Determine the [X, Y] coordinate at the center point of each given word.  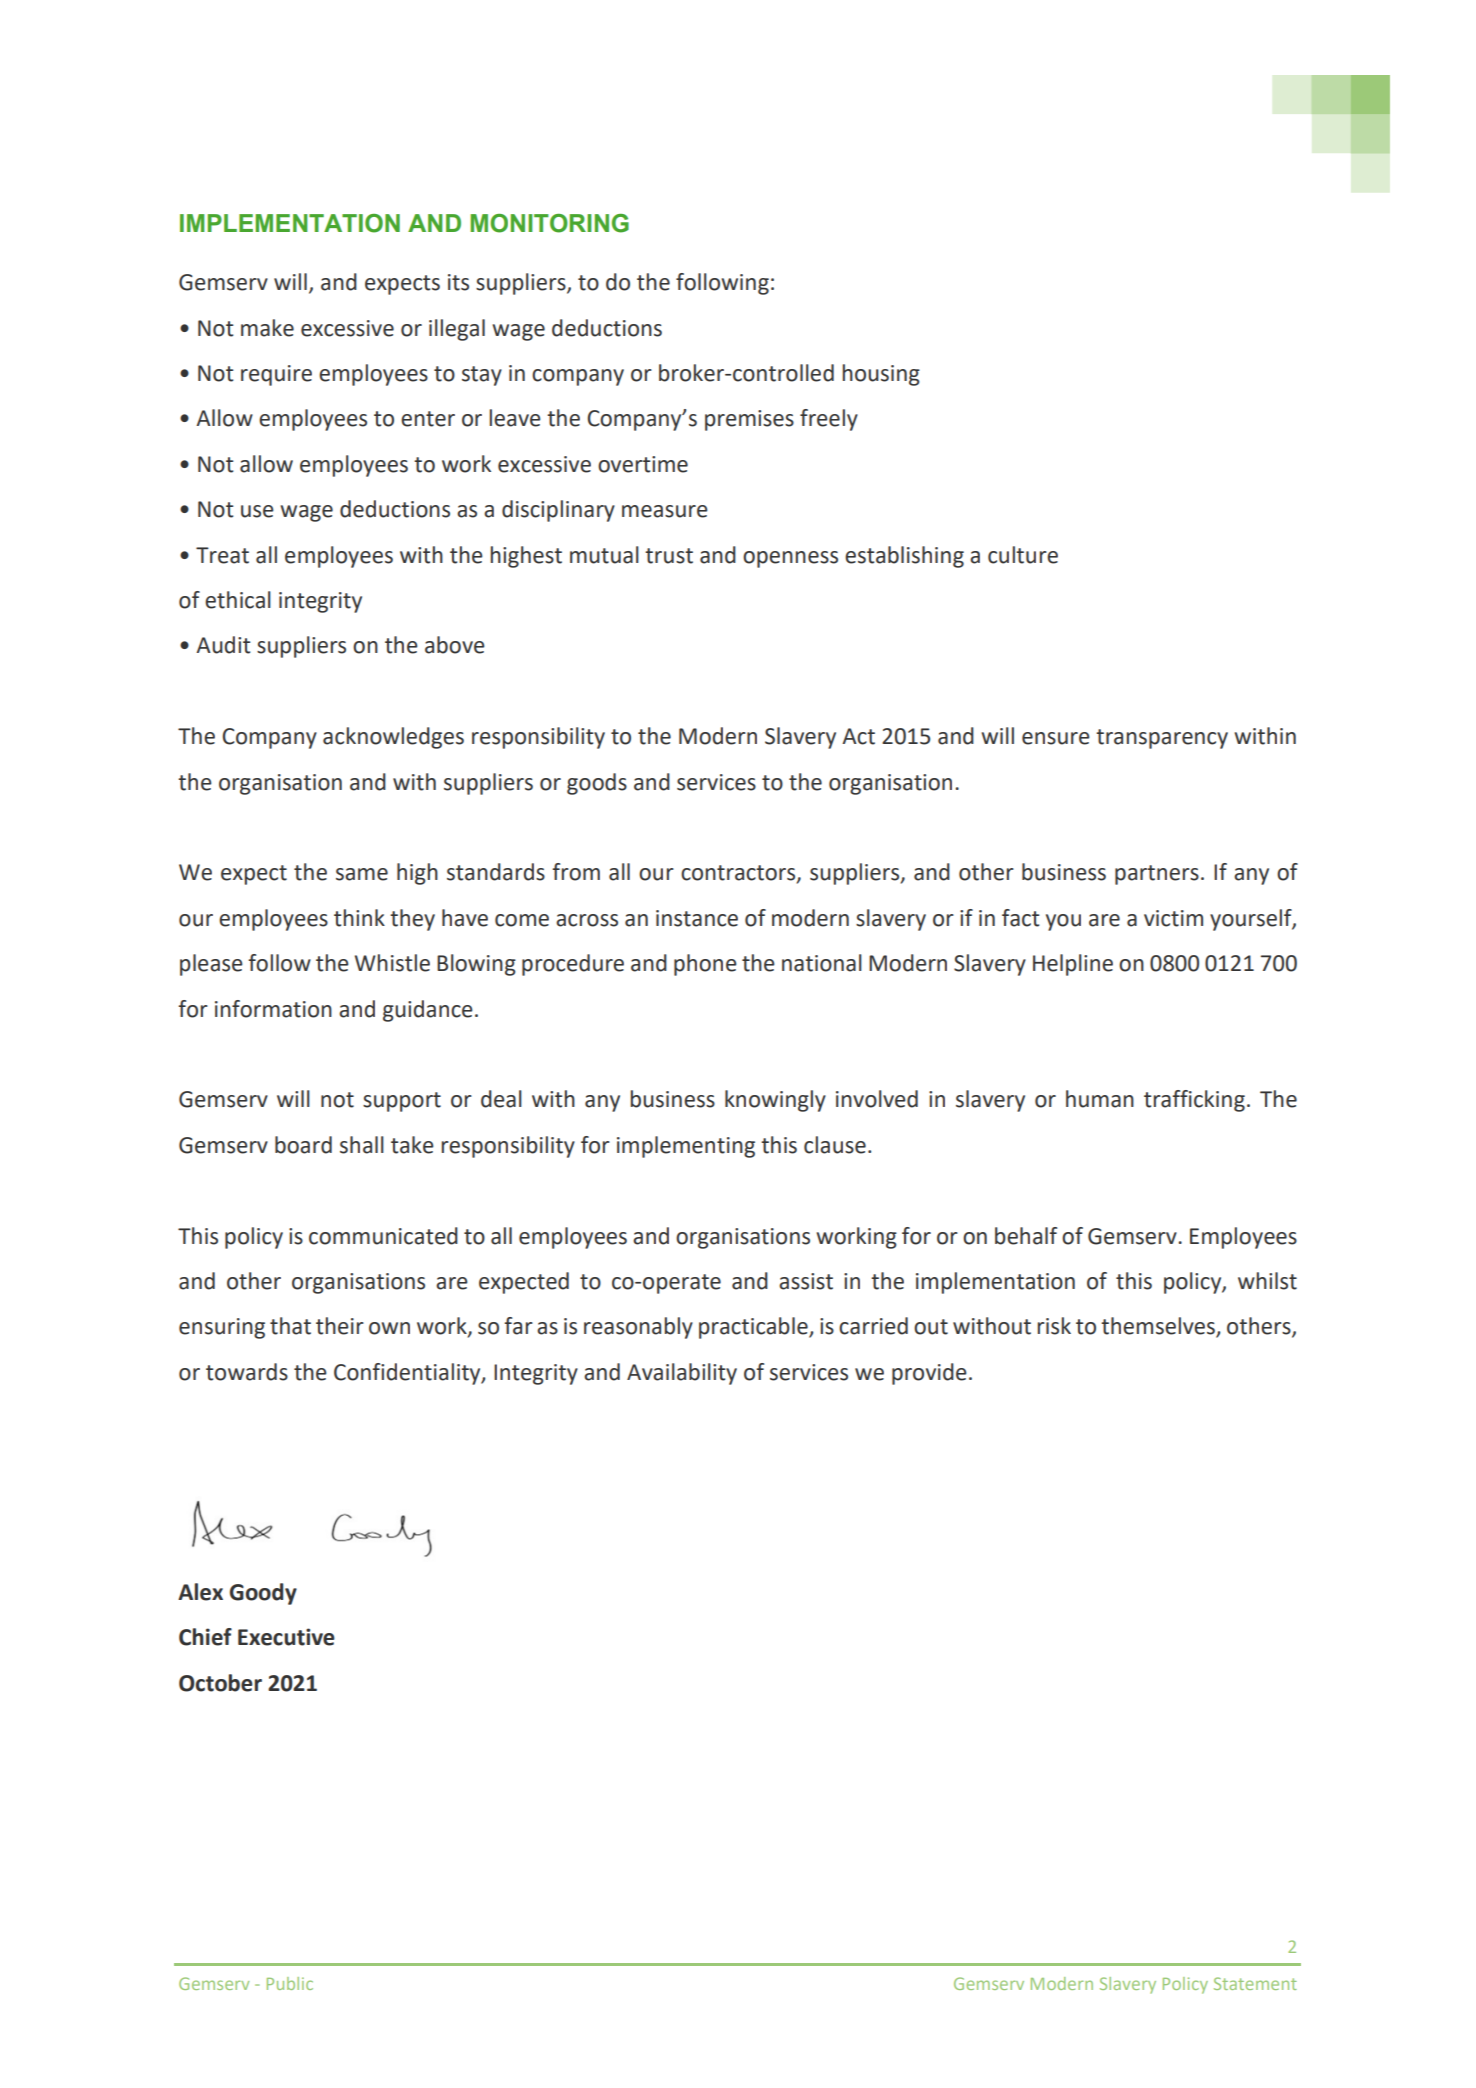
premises [749, 420]
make [267, 328]
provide [929, 1374]
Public [290, 1983]
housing [881, 375]
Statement [1255, 1983]
